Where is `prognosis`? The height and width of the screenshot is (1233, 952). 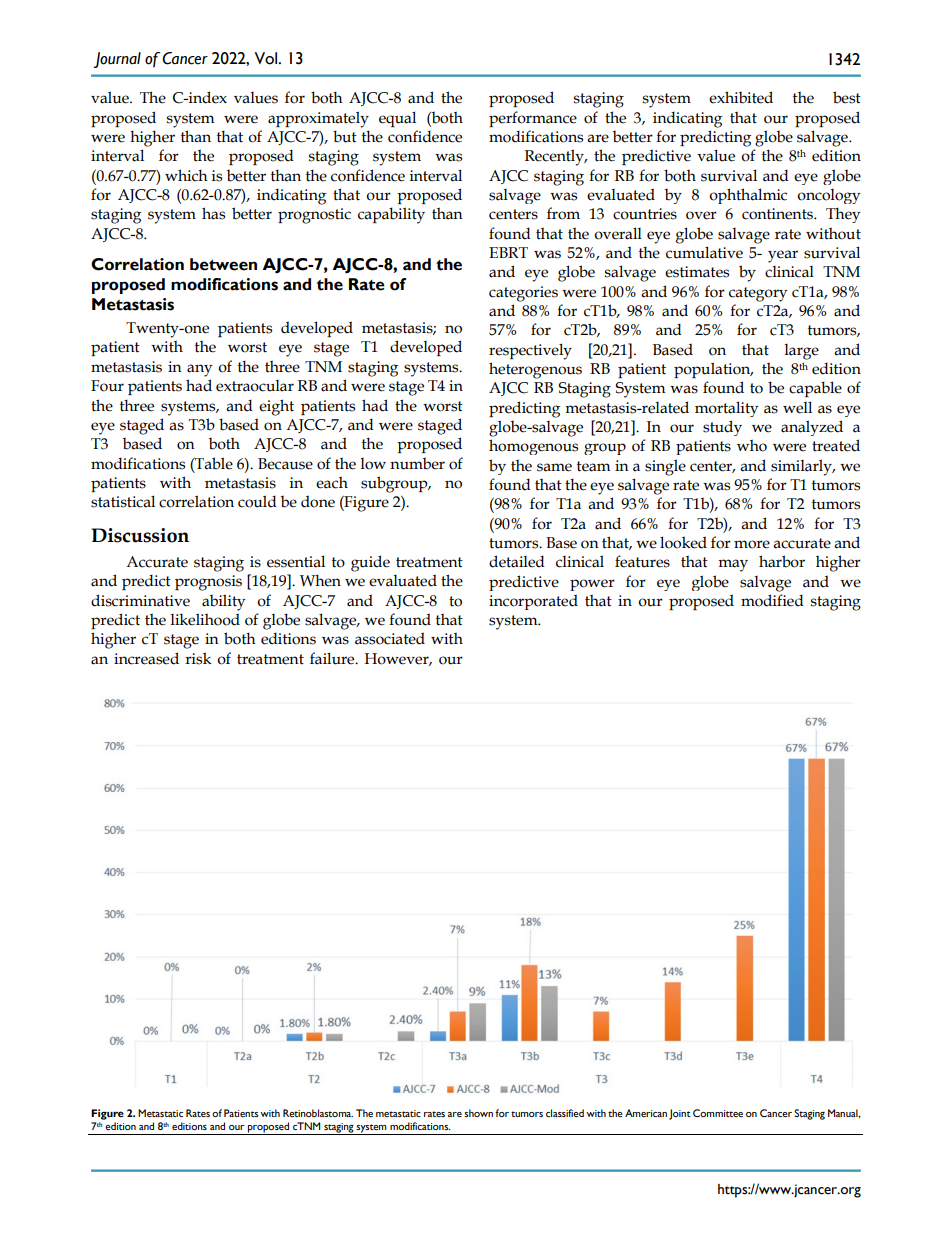
prognosis is located at coordinates (208, 583).
